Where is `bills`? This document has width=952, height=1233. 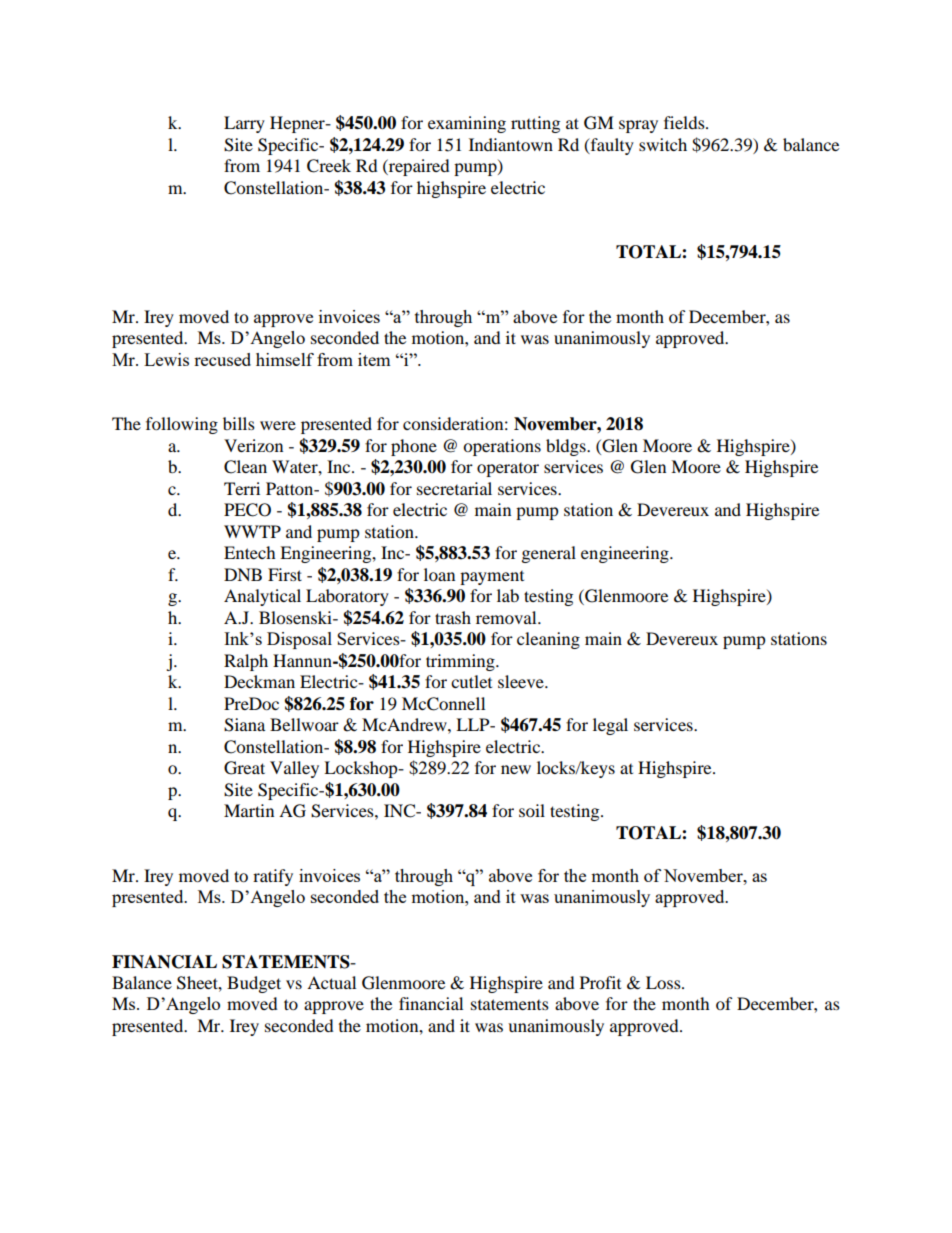
bills is located at coordinates (239, 423).
